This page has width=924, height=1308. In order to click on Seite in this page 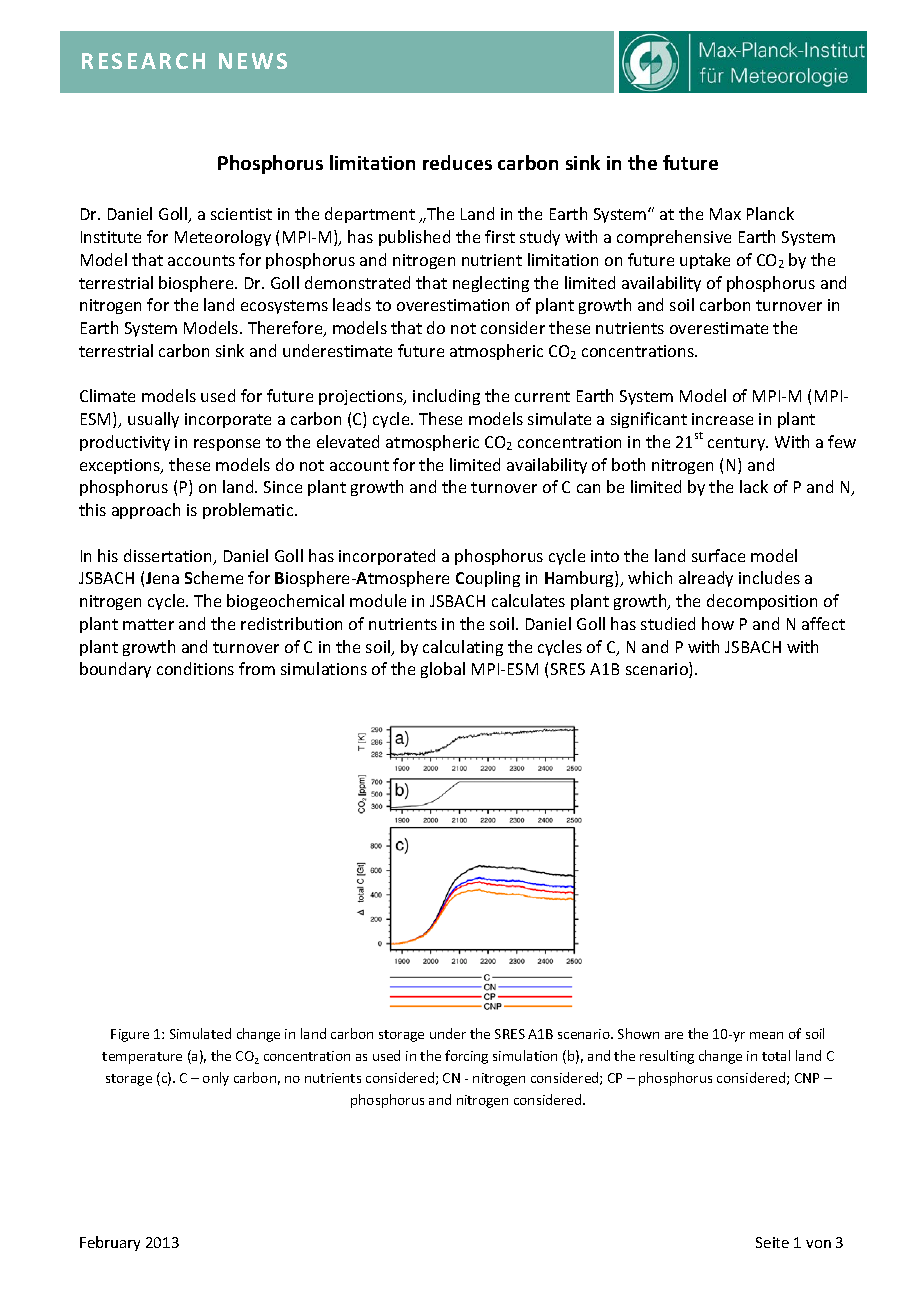, I will do `click(772, 1242)`.
